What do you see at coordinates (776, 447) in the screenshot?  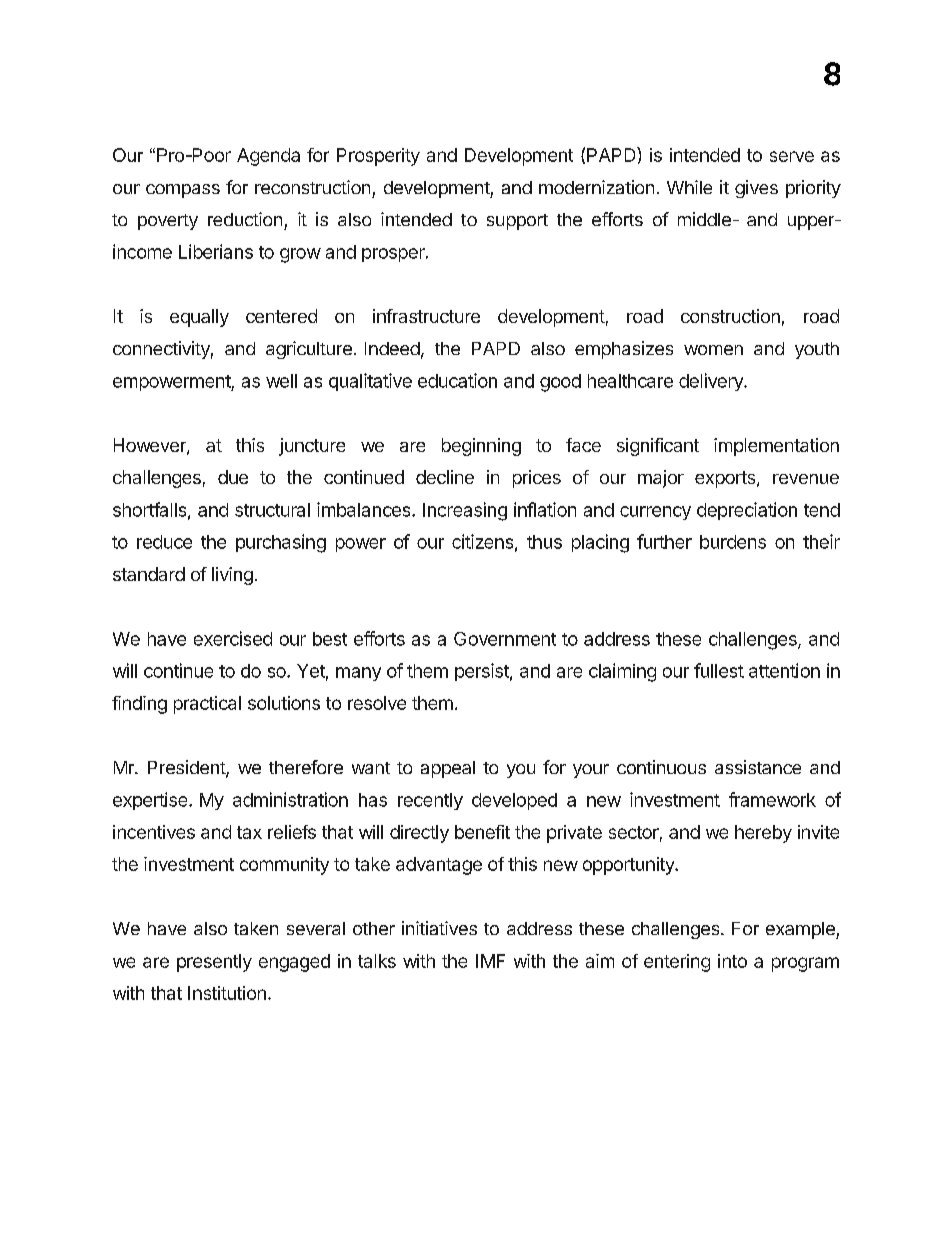 I see `implementation` at bounding box center [776, 447].
